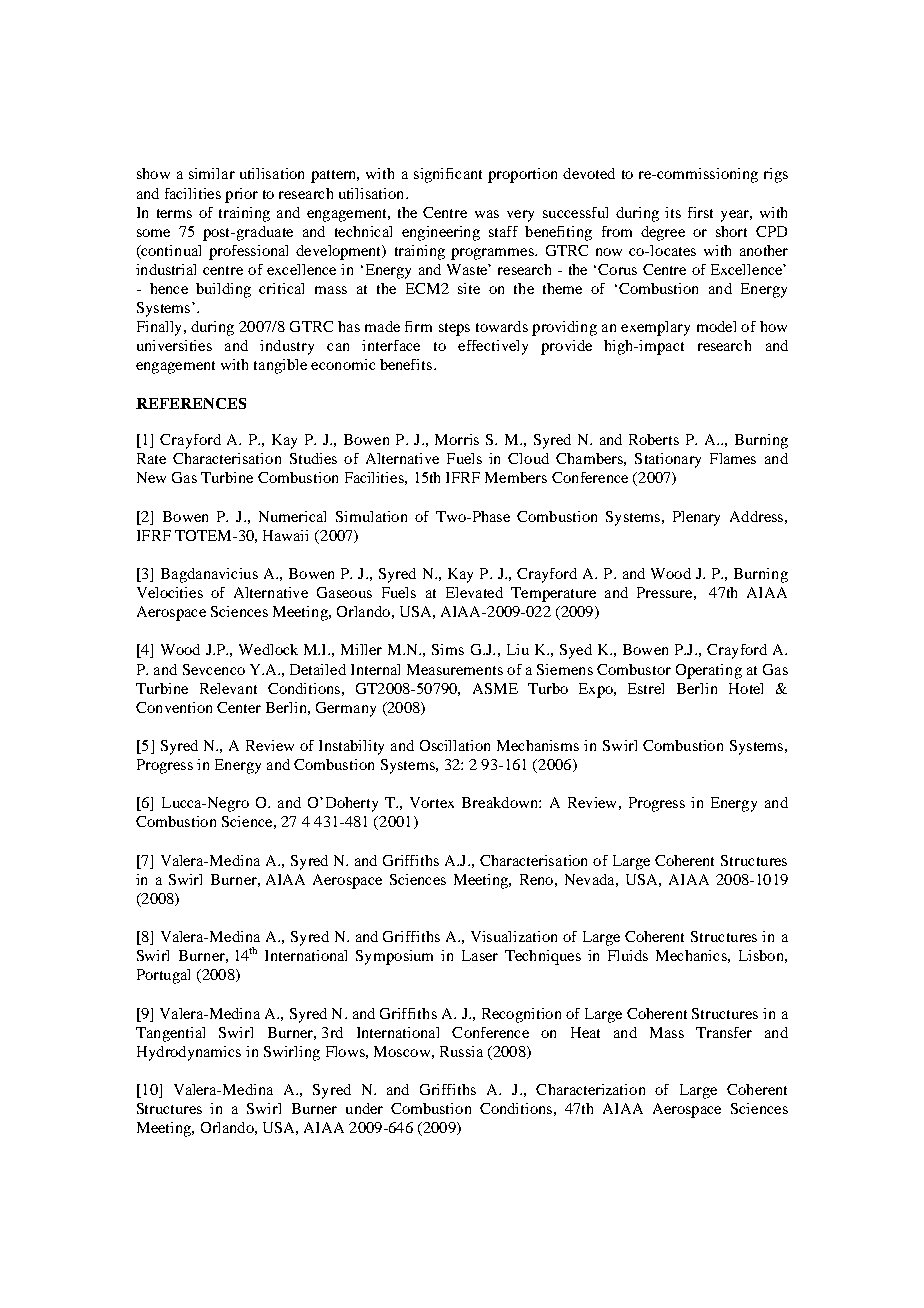  I want to click on Plenary, so click(696, 518).
